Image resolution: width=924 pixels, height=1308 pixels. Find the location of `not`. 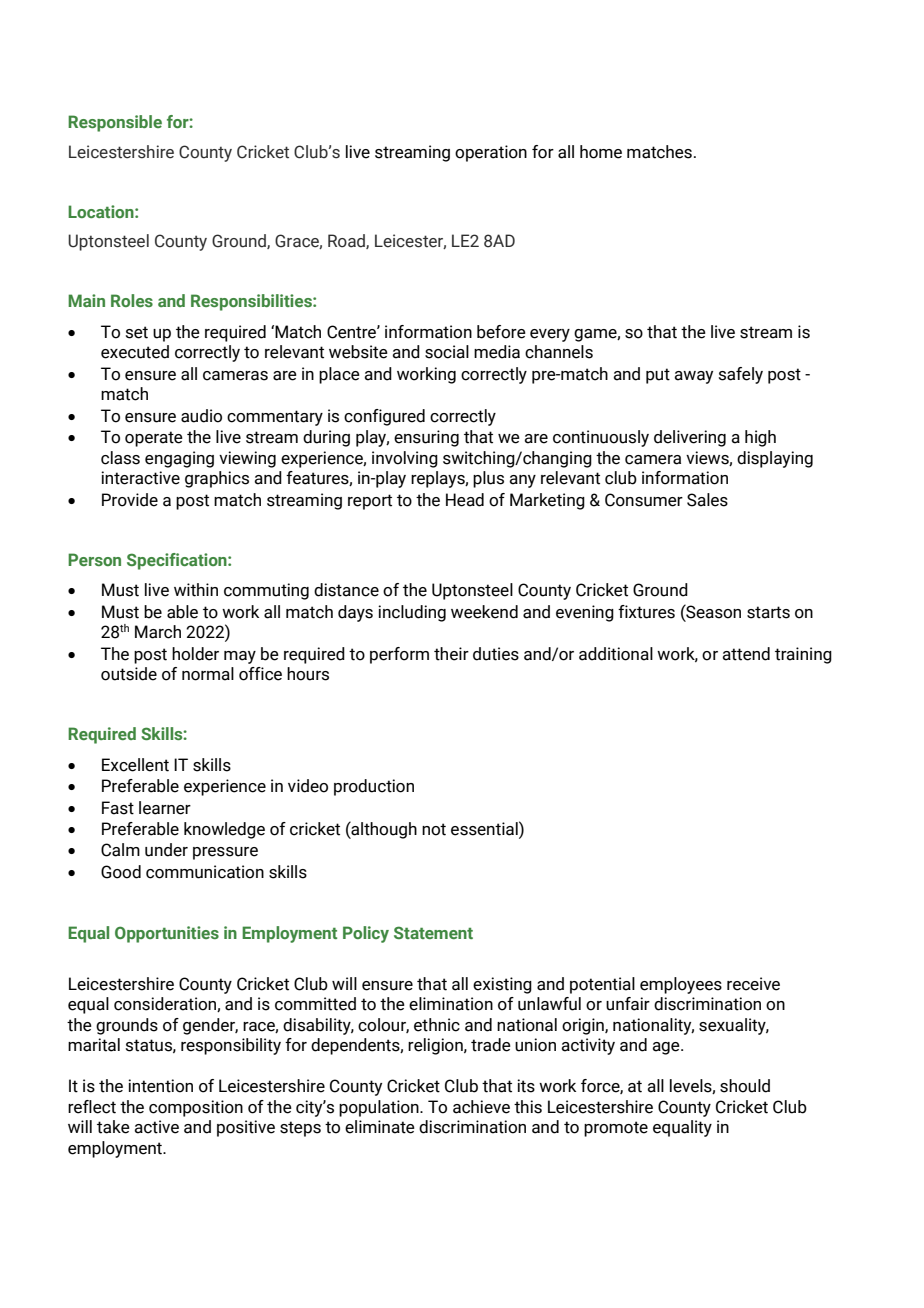

not is located at coordinates (434, 829).
